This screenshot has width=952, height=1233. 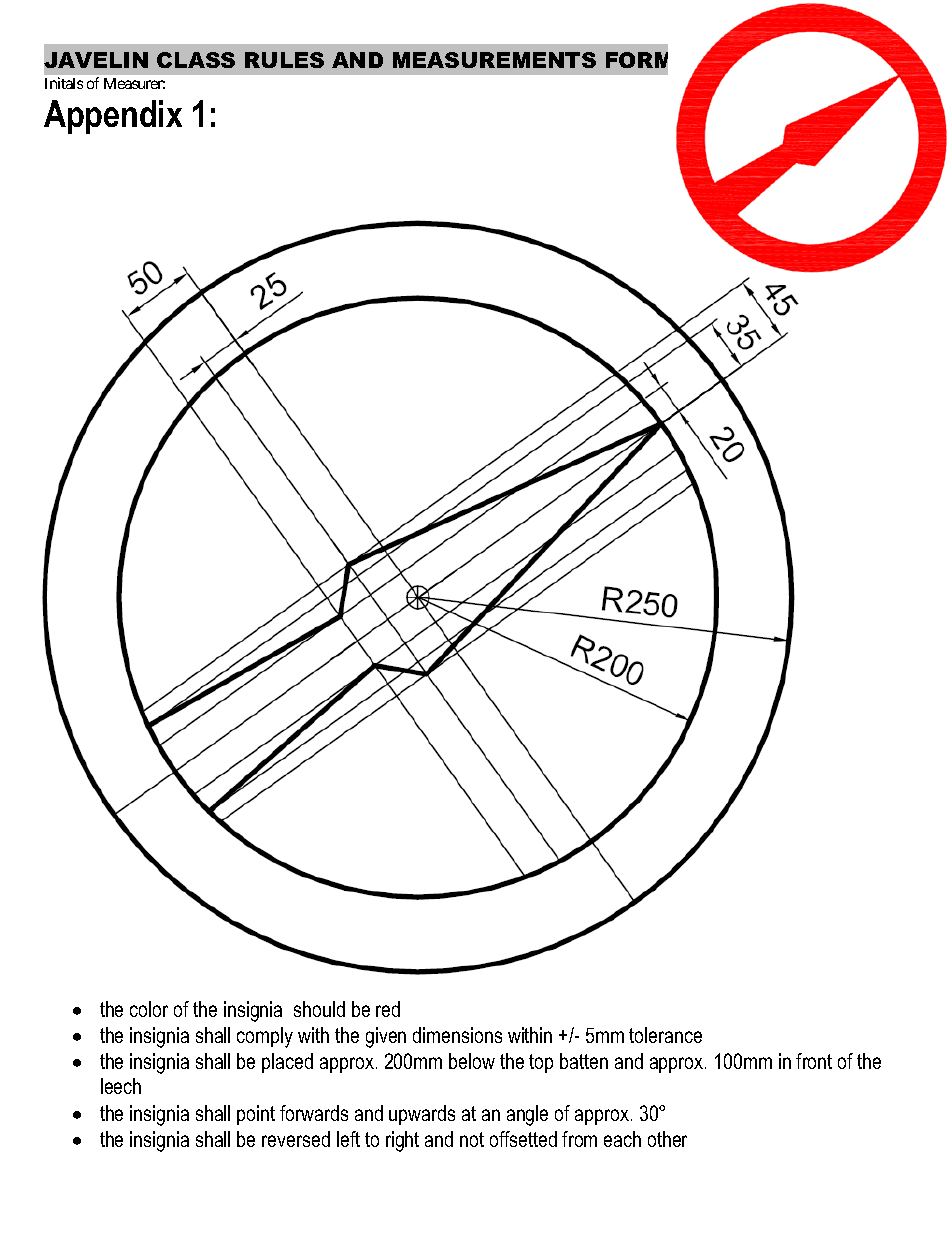 What do you see at coordinates (113, 117) in the screenshot?
I see `Appendix` at bounding box center [113, 117].
